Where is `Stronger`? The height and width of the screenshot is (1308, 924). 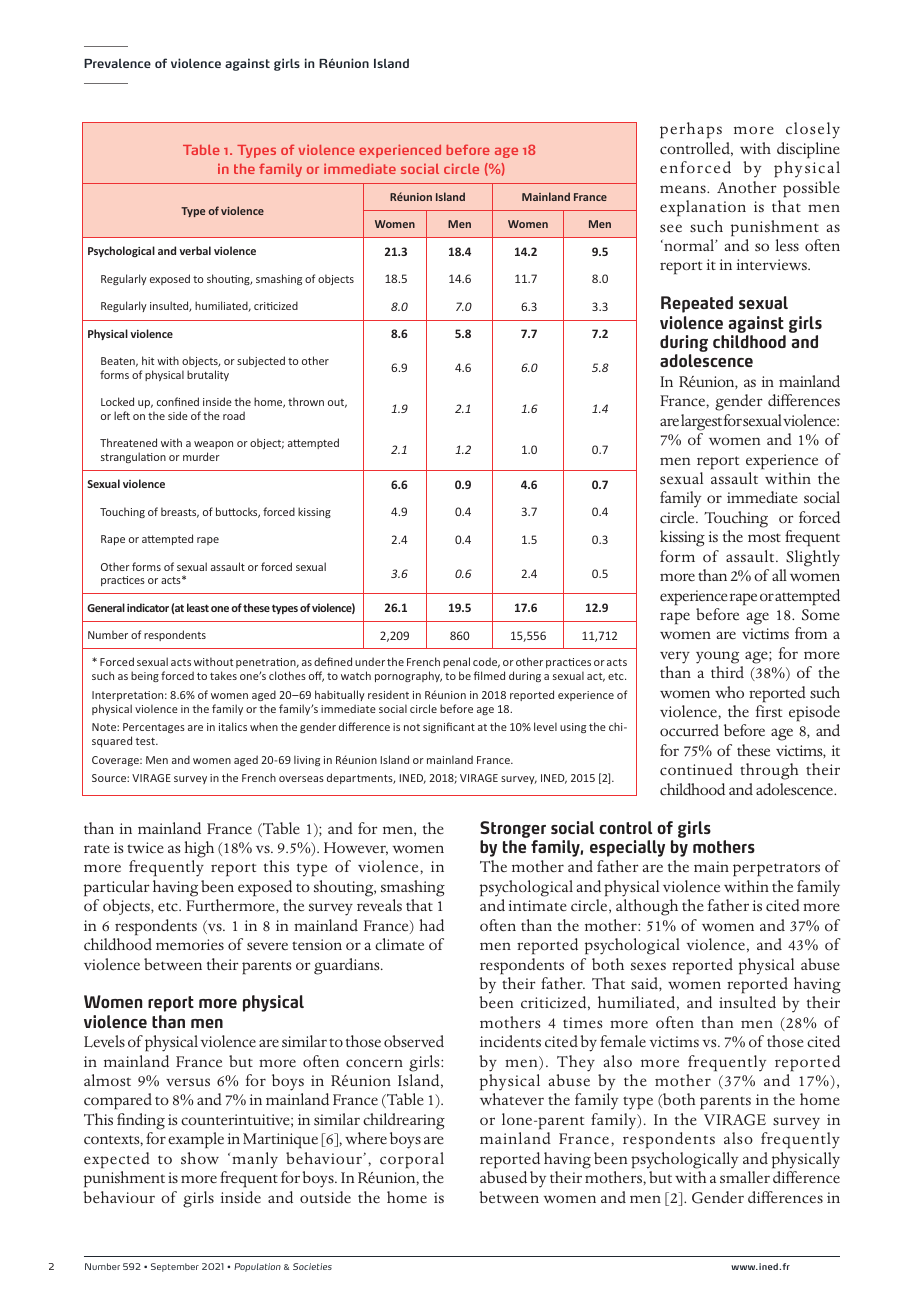
Stronger is located at coordinates (513, 829).
